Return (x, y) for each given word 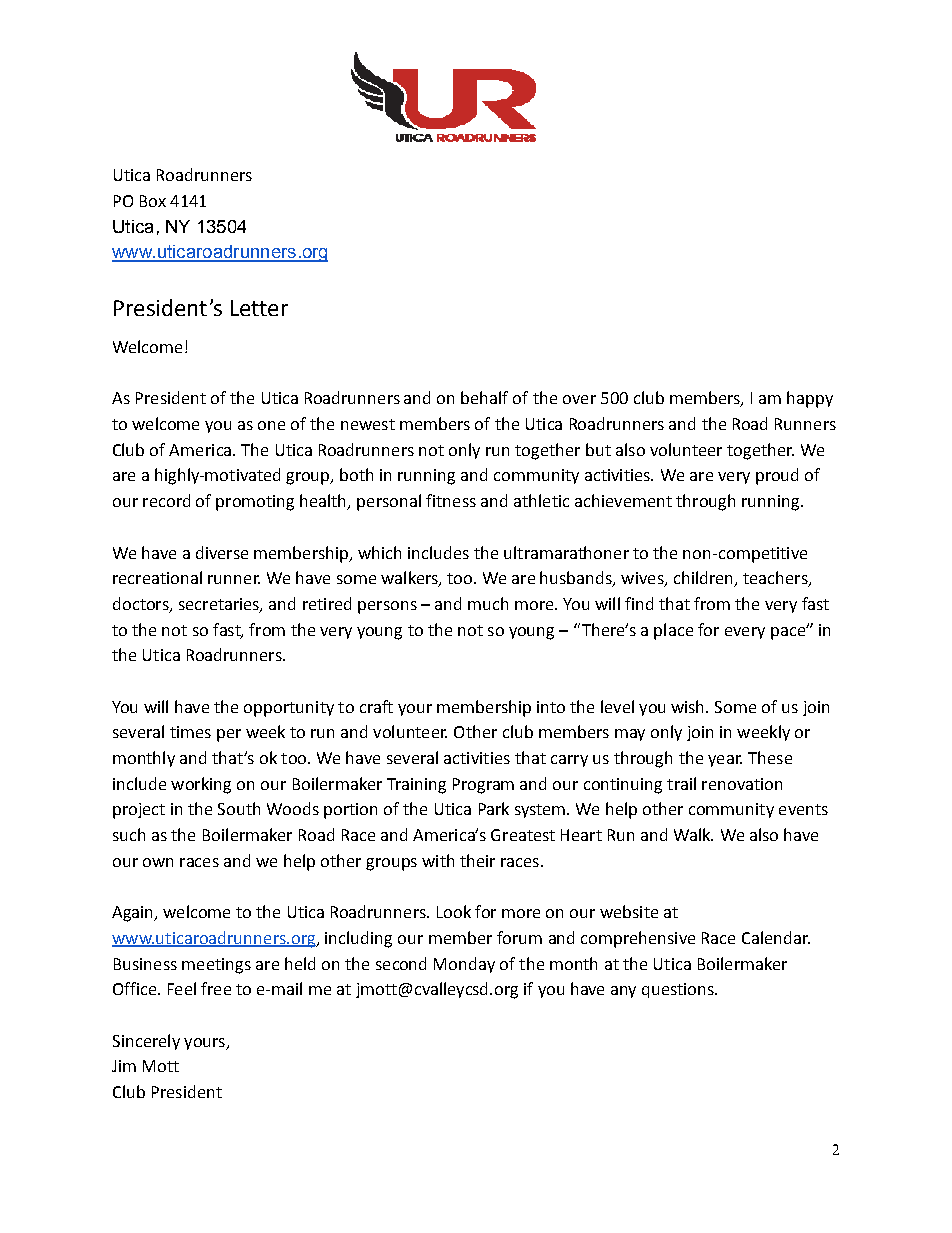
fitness (451, 500)
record (166, 500)
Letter (259, 308)
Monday (464, 965)
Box (153, 201)
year (725, 761)
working (201, 785)
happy (810, 399)
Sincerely (146, 1042)
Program (483, 786)
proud (777, 476)
